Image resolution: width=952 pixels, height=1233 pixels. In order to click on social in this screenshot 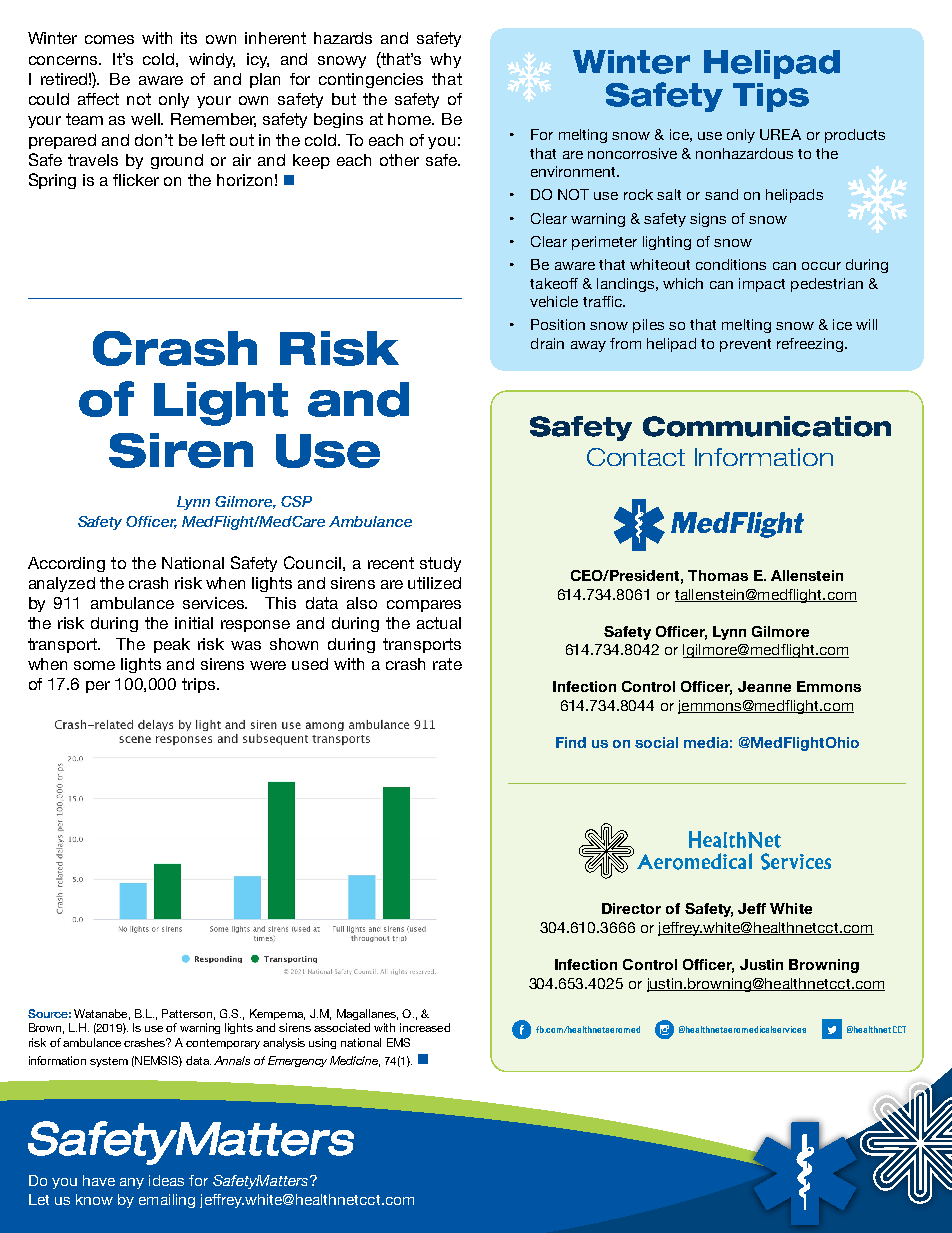, I will do `click(656, 742)`.
